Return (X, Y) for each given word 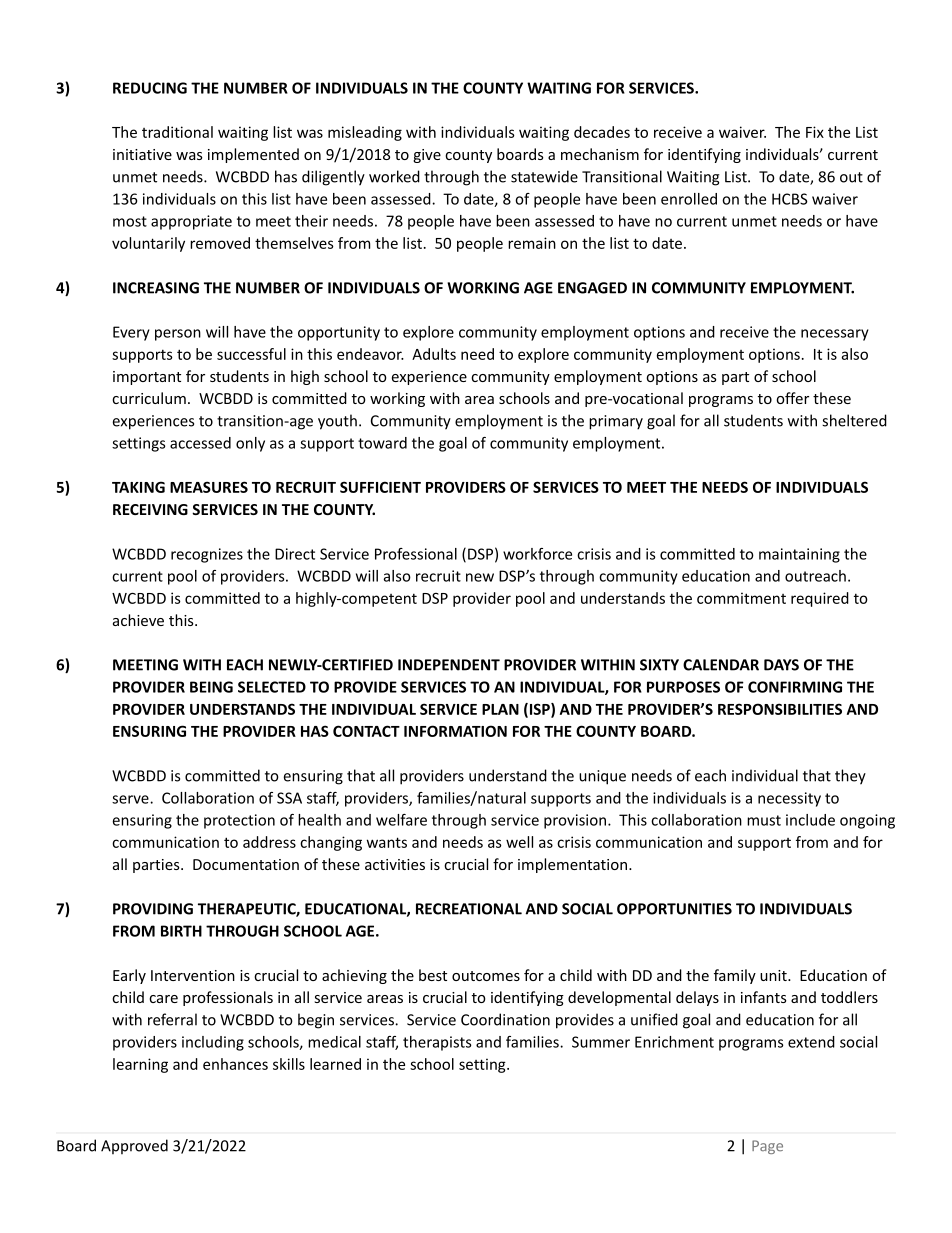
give (427, 156)
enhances (235, 1064)
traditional (177, 132)
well (519, 842)
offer (792, 398)
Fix (815, 132)
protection (239, 821)
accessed (200, 443)
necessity (789, 799)
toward (382, 443)
